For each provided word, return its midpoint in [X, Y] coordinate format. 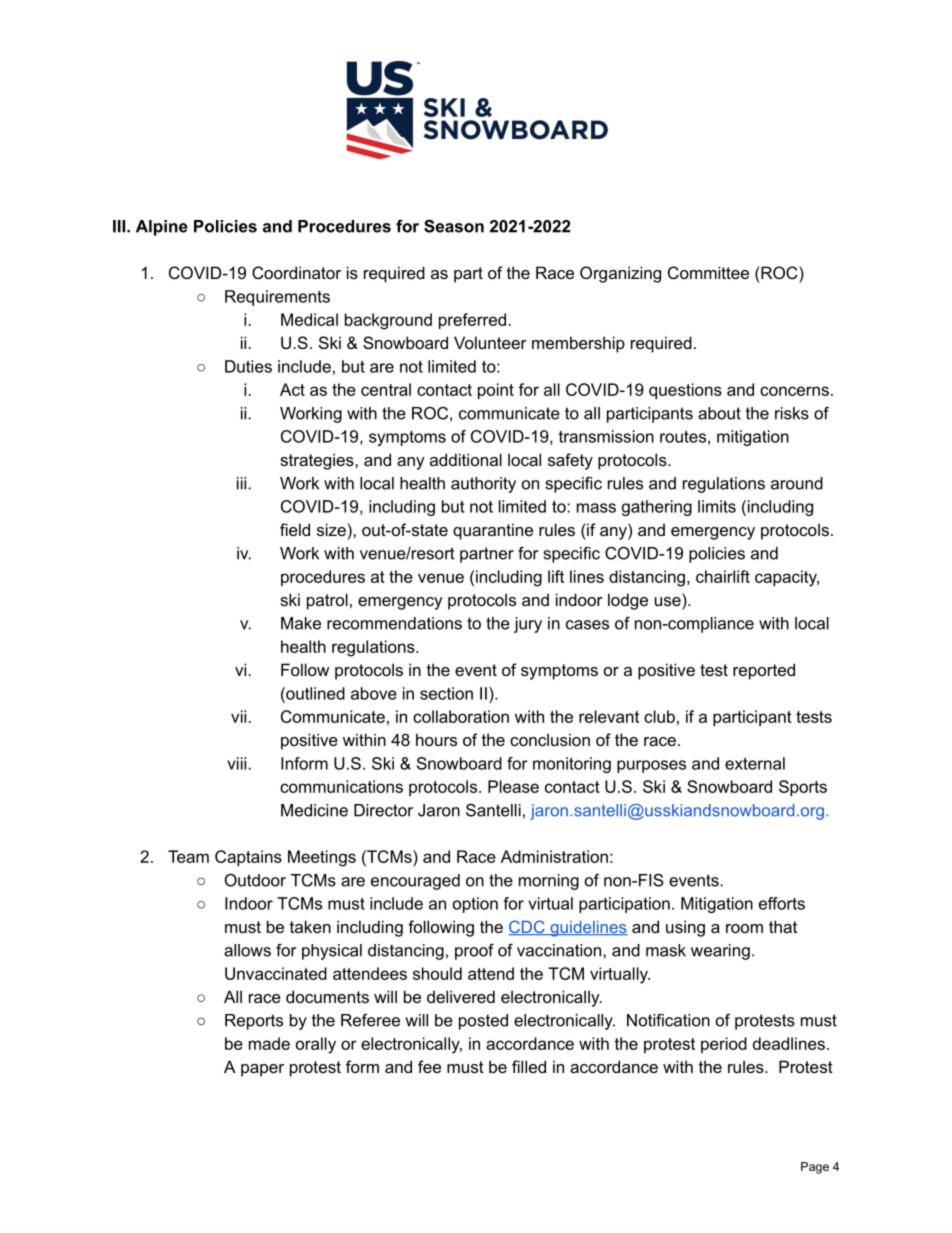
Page [815, 1168]
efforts [782, 903]
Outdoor [255, 880]
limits [717, 506]
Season [454, 226]
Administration [554, 856]
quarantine [493, 531]
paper [262, 1070]
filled [529, 1066]
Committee [708, 272]
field [295, 529]
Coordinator [296, 272]
